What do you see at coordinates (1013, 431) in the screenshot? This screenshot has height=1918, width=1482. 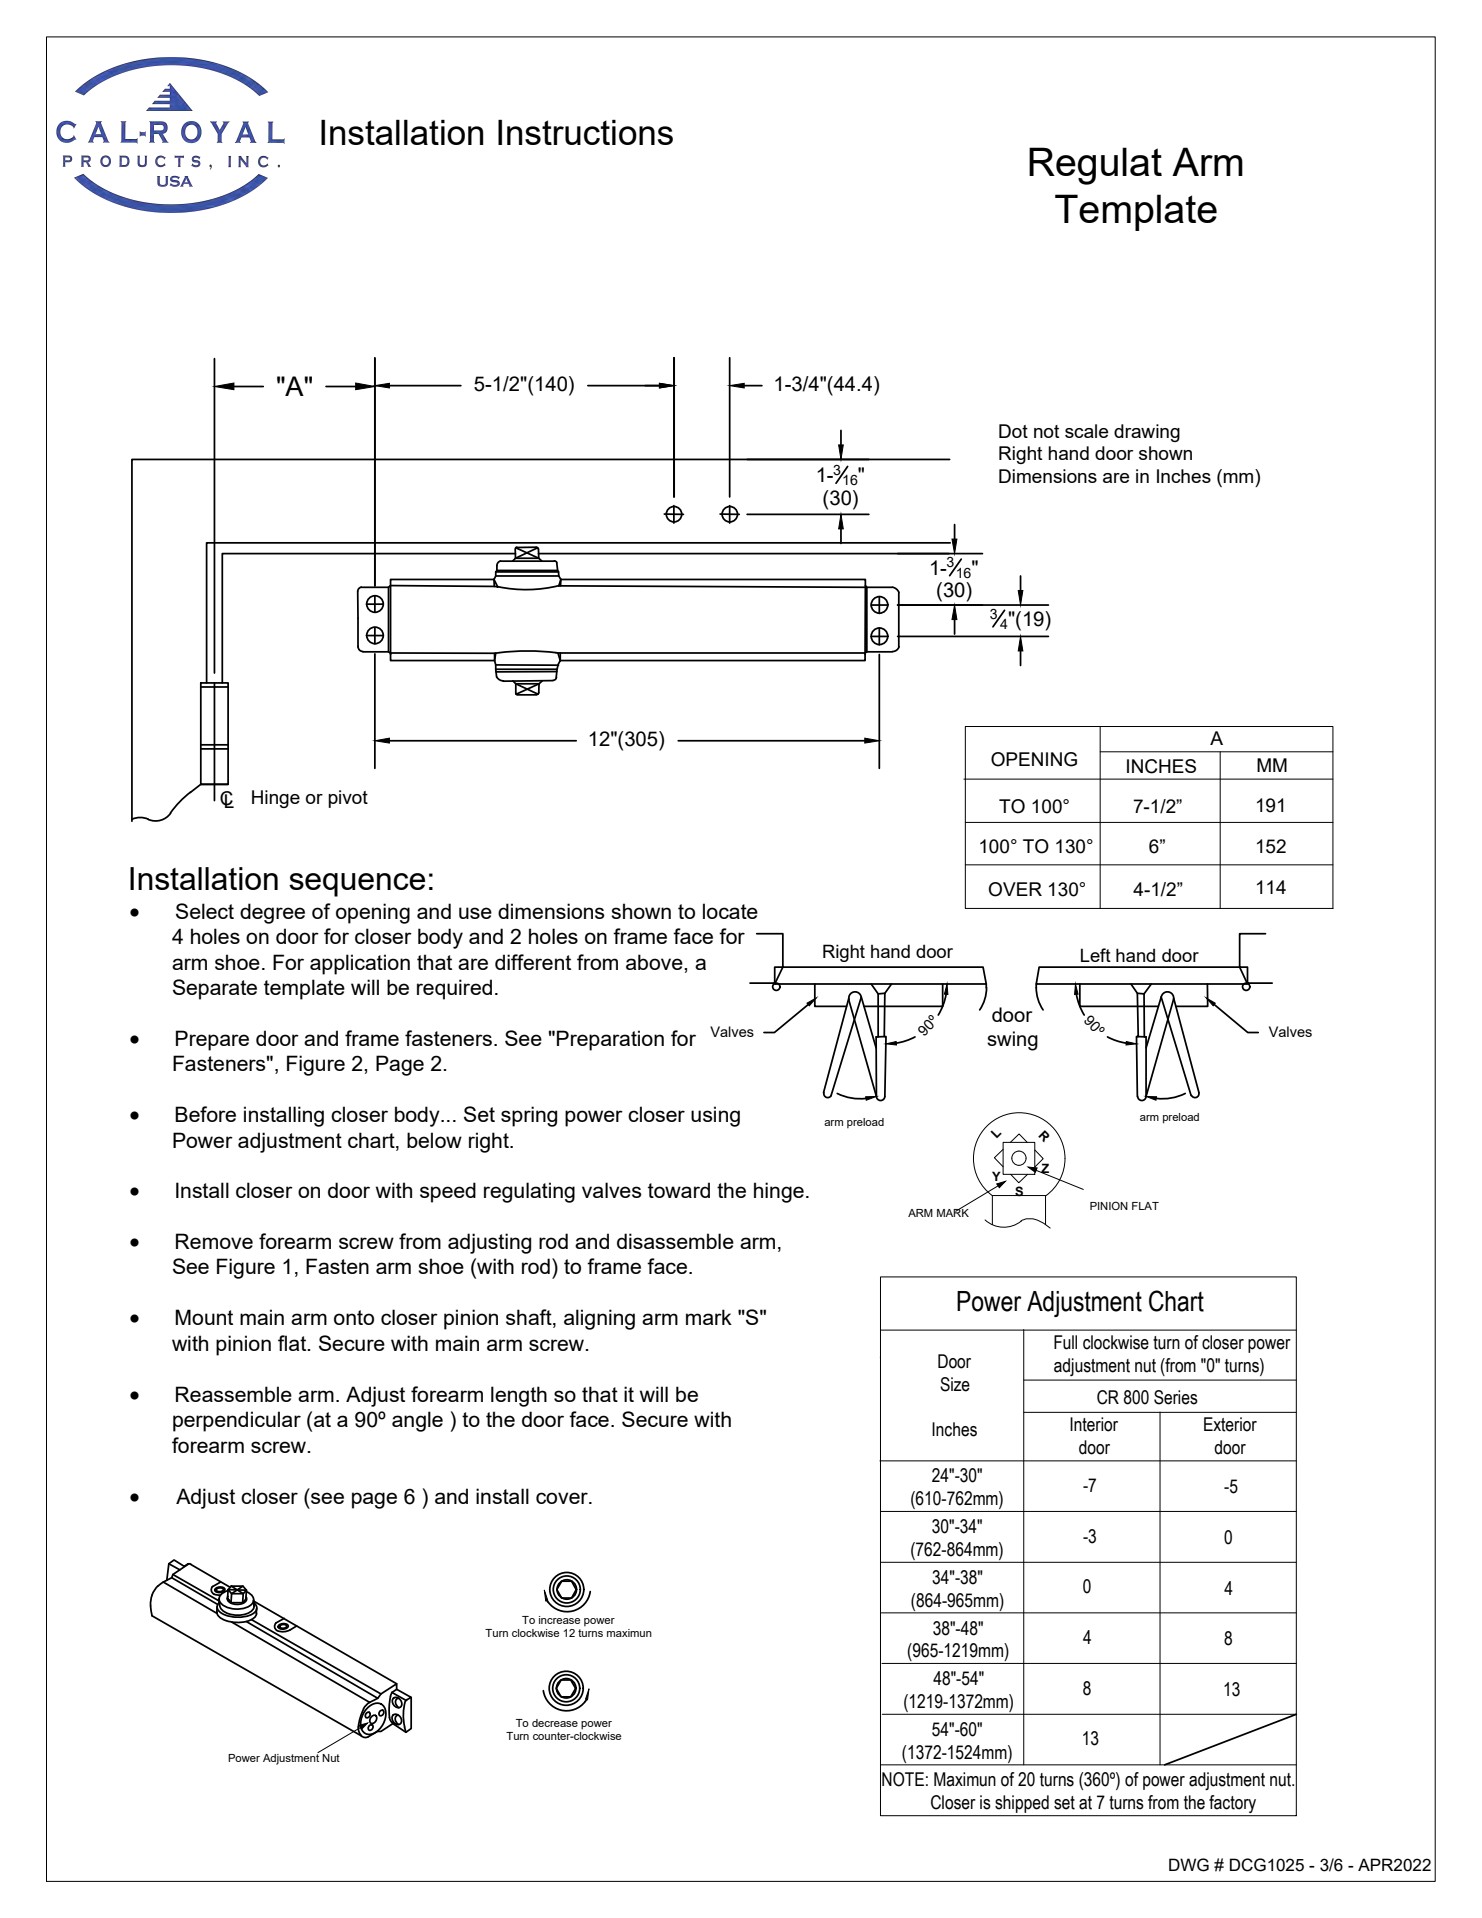 I see `Dot` at bounding box center [1013, 431].
